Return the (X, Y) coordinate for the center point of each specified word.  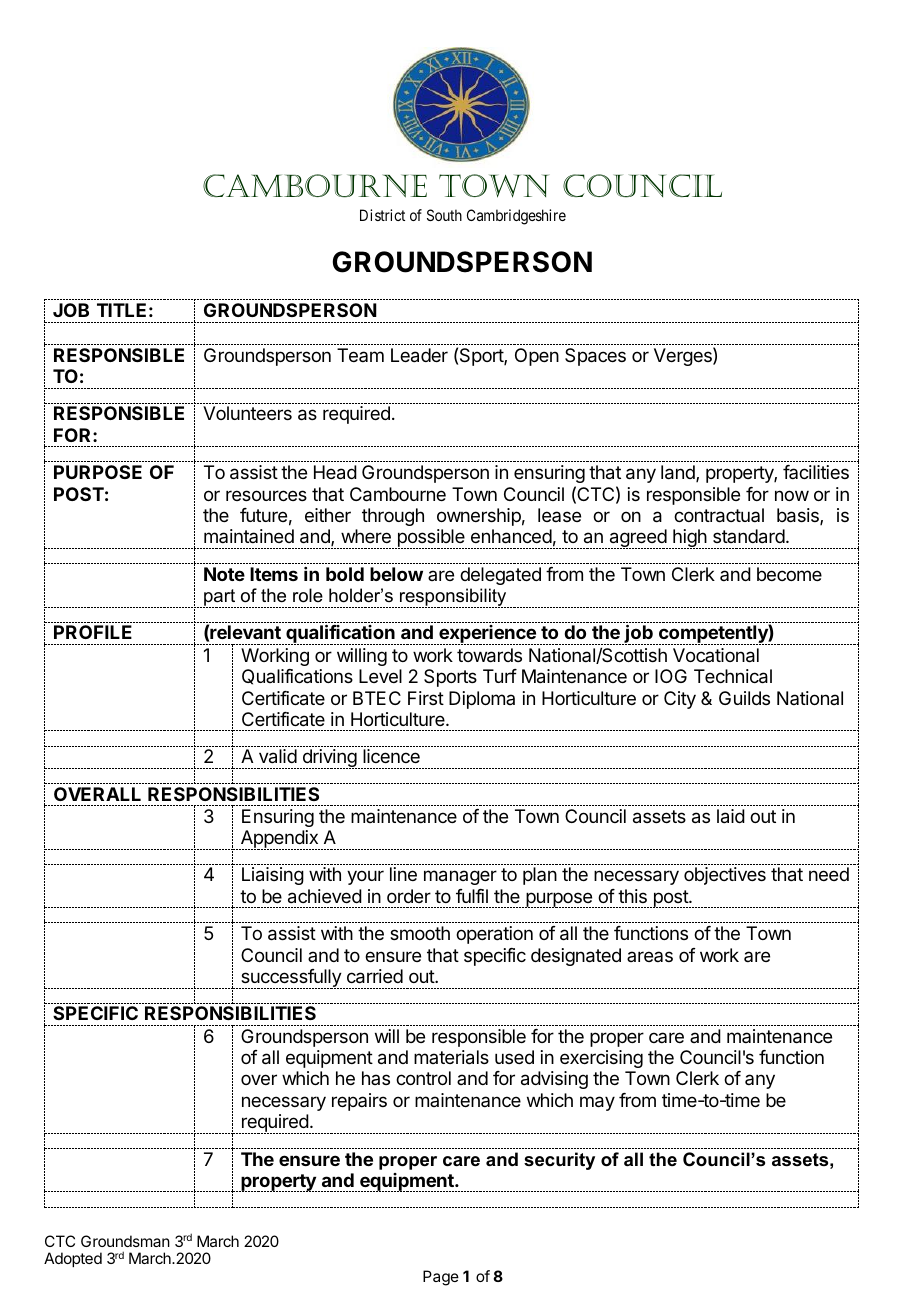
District (382, 215)
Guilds (744, 698)
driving (328, 759)
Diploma (482, 700)
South (444, 215)
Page (441, 1278)
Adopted (73, 1259)
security (559, 1161)
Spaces (595, 357)
